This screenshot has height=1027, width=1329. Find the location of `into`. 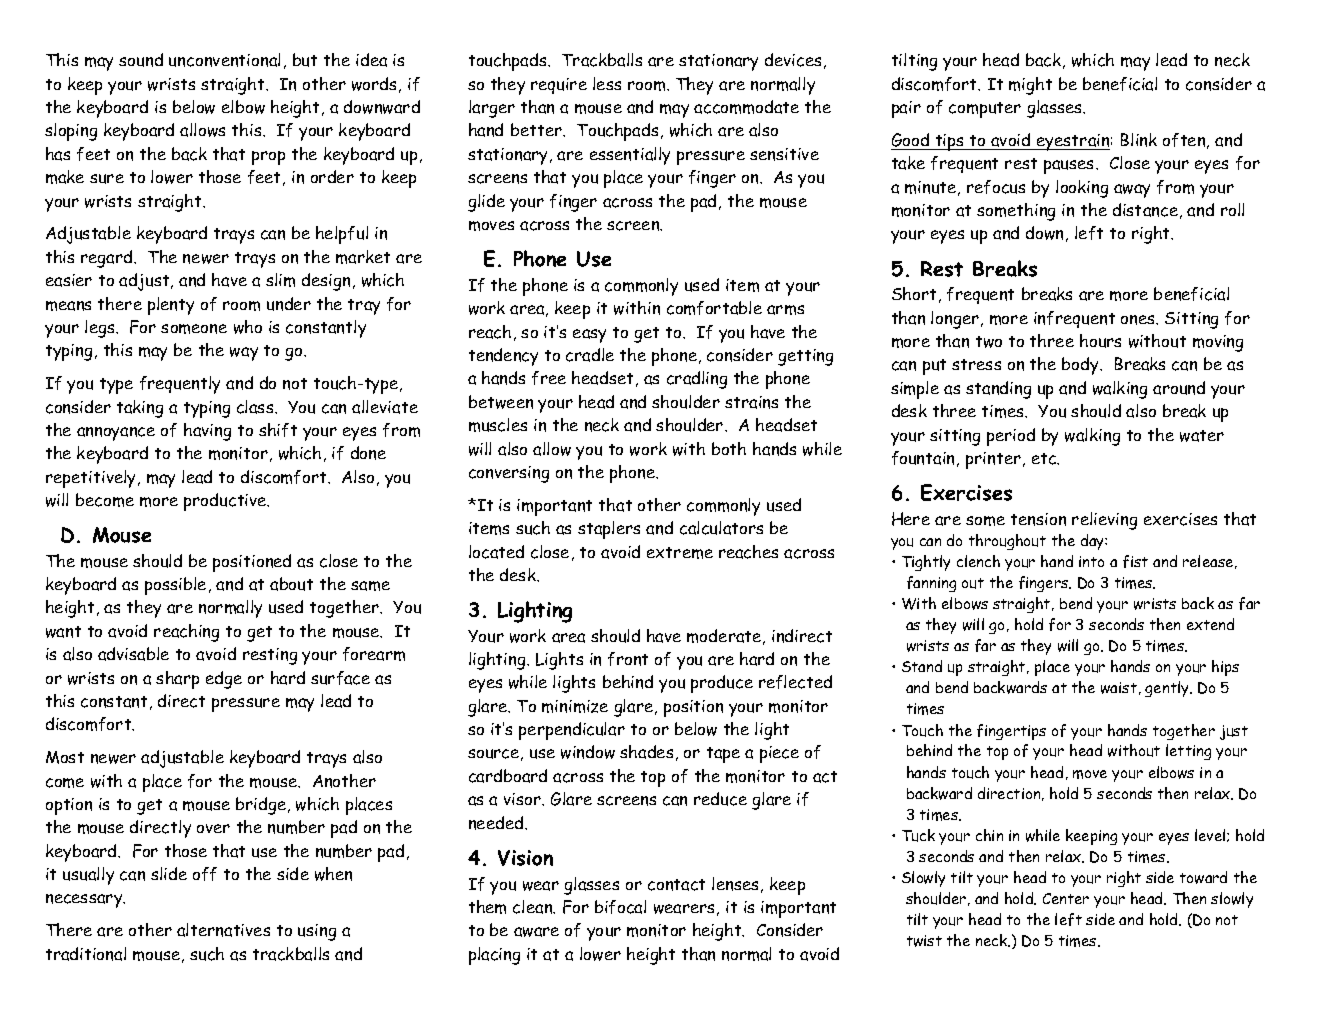

into is located at coordinates (1091, 561).
